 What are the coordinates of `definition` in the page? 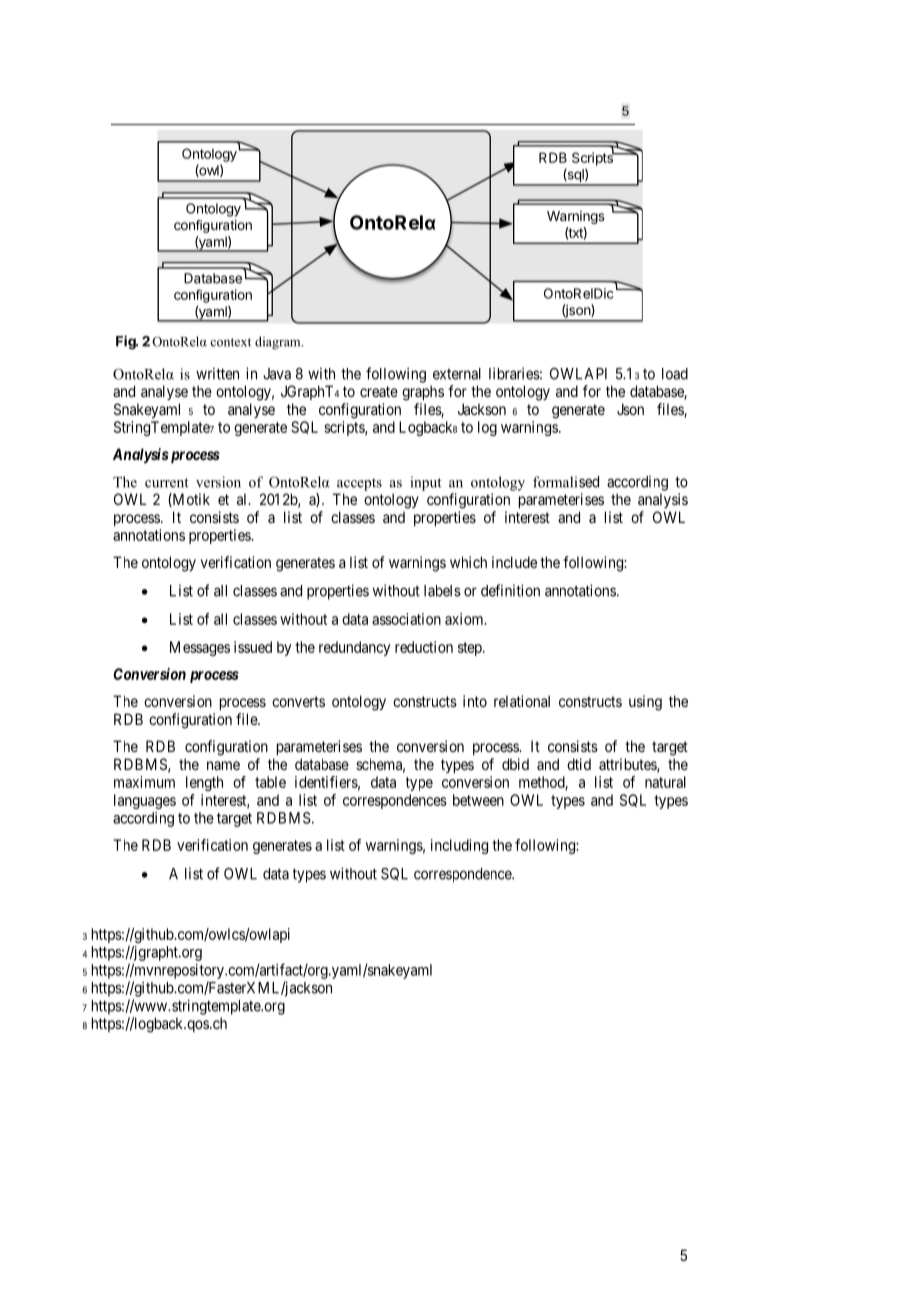 It's located at (510, 590).
